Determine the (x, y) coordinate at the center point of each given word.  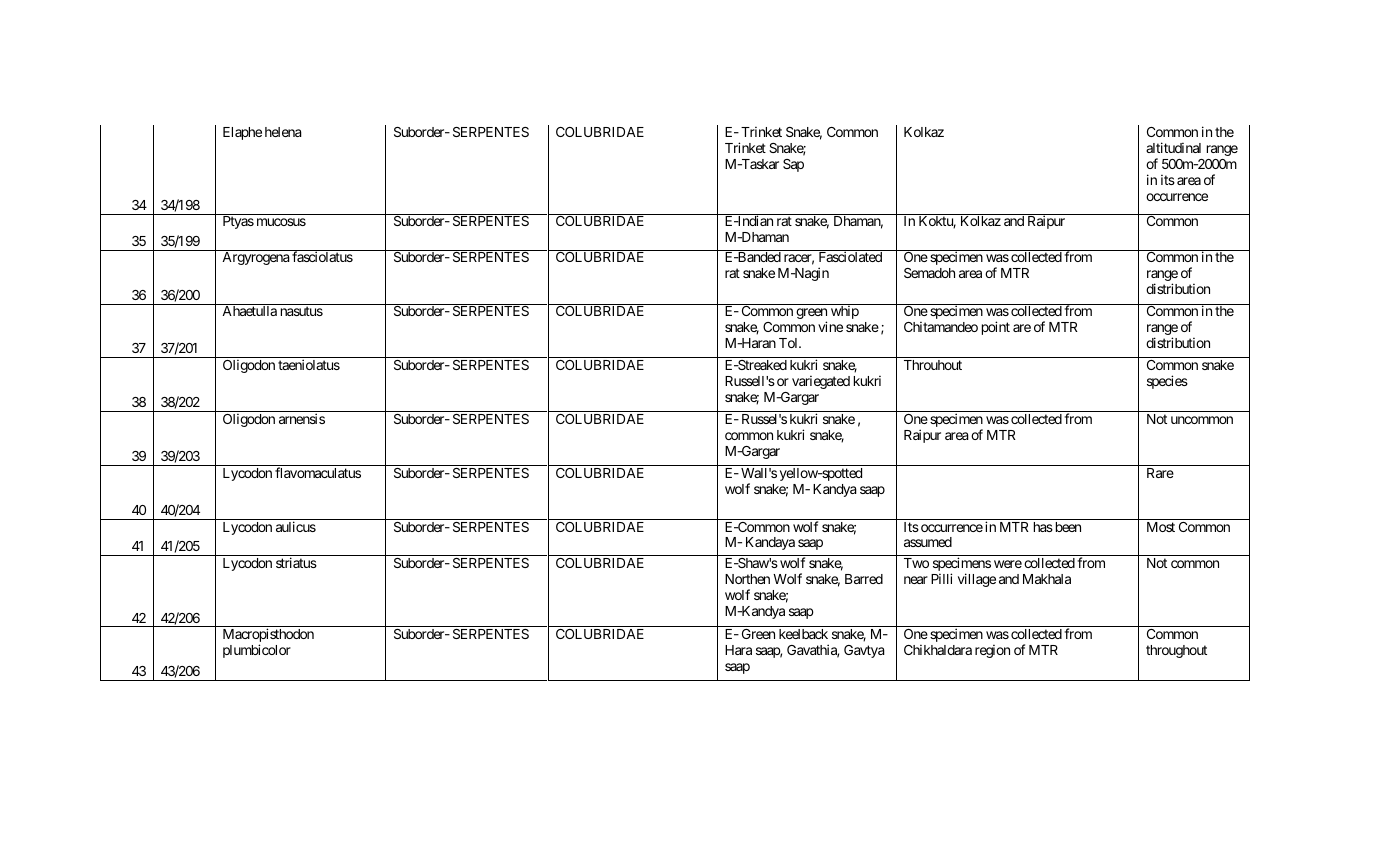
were (1008, 564)
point (996, 328)
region (992, 651)
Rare (1160, 473)
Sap (793, 165)
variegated (821, 382)
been (1066, 527)
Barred (864, 579)
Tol (789, 343)
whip (845, 312)
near (916, 580)
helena (283, 132)
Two (916, 563)
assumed (928, 542)
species (1167, 382)
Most (1161, 527)
